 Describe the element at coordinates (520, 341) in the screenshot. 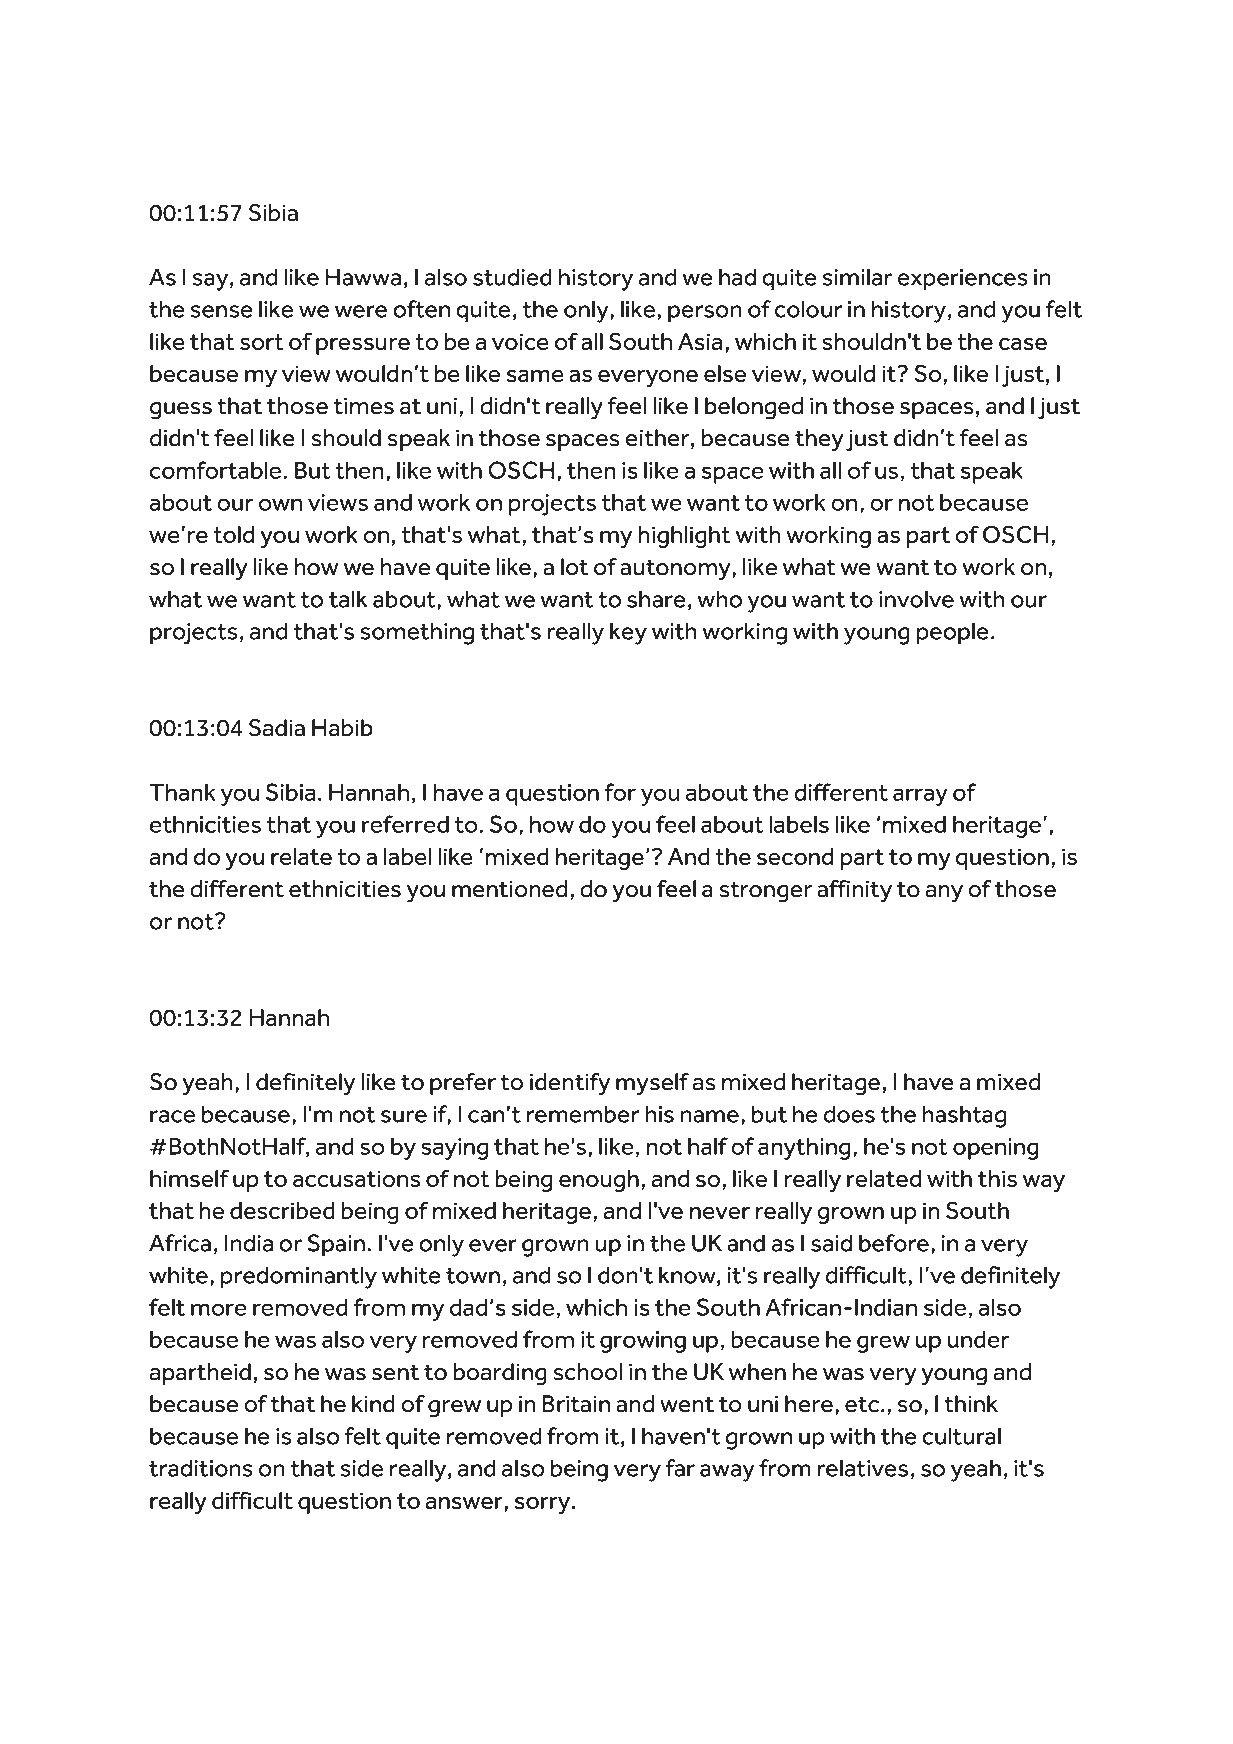

I see `voice` at that location.
